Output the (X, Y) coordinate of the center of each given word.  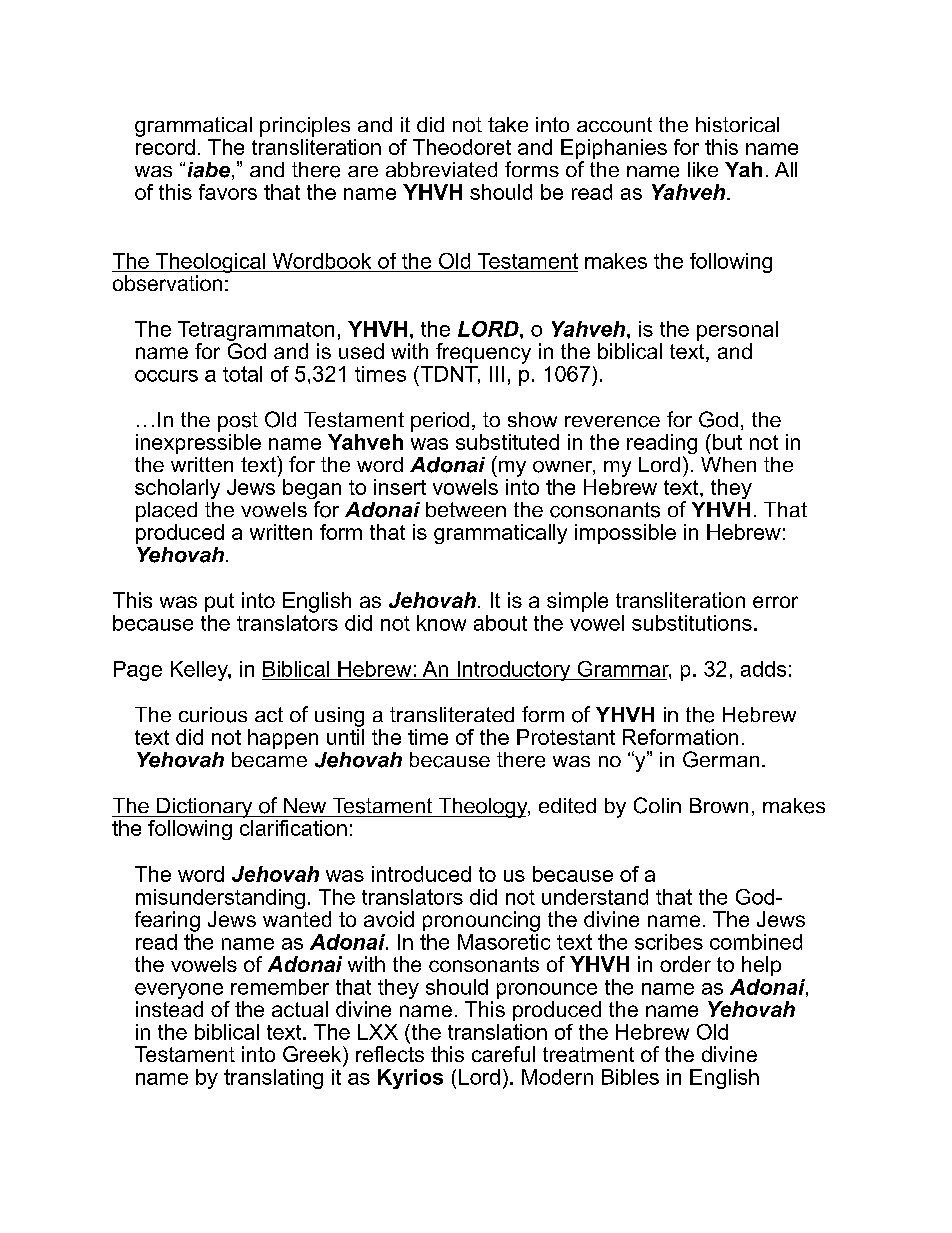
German (721, 759)
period (440, 422)
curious (213, 715)
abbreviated (441, 169)
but (727, 442)
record (165, 147)
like (703, 169)
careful (503, 1054)
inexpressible (198, 442)
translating (273, 1079)
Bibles (630, 1077)
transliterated (452, 714)
